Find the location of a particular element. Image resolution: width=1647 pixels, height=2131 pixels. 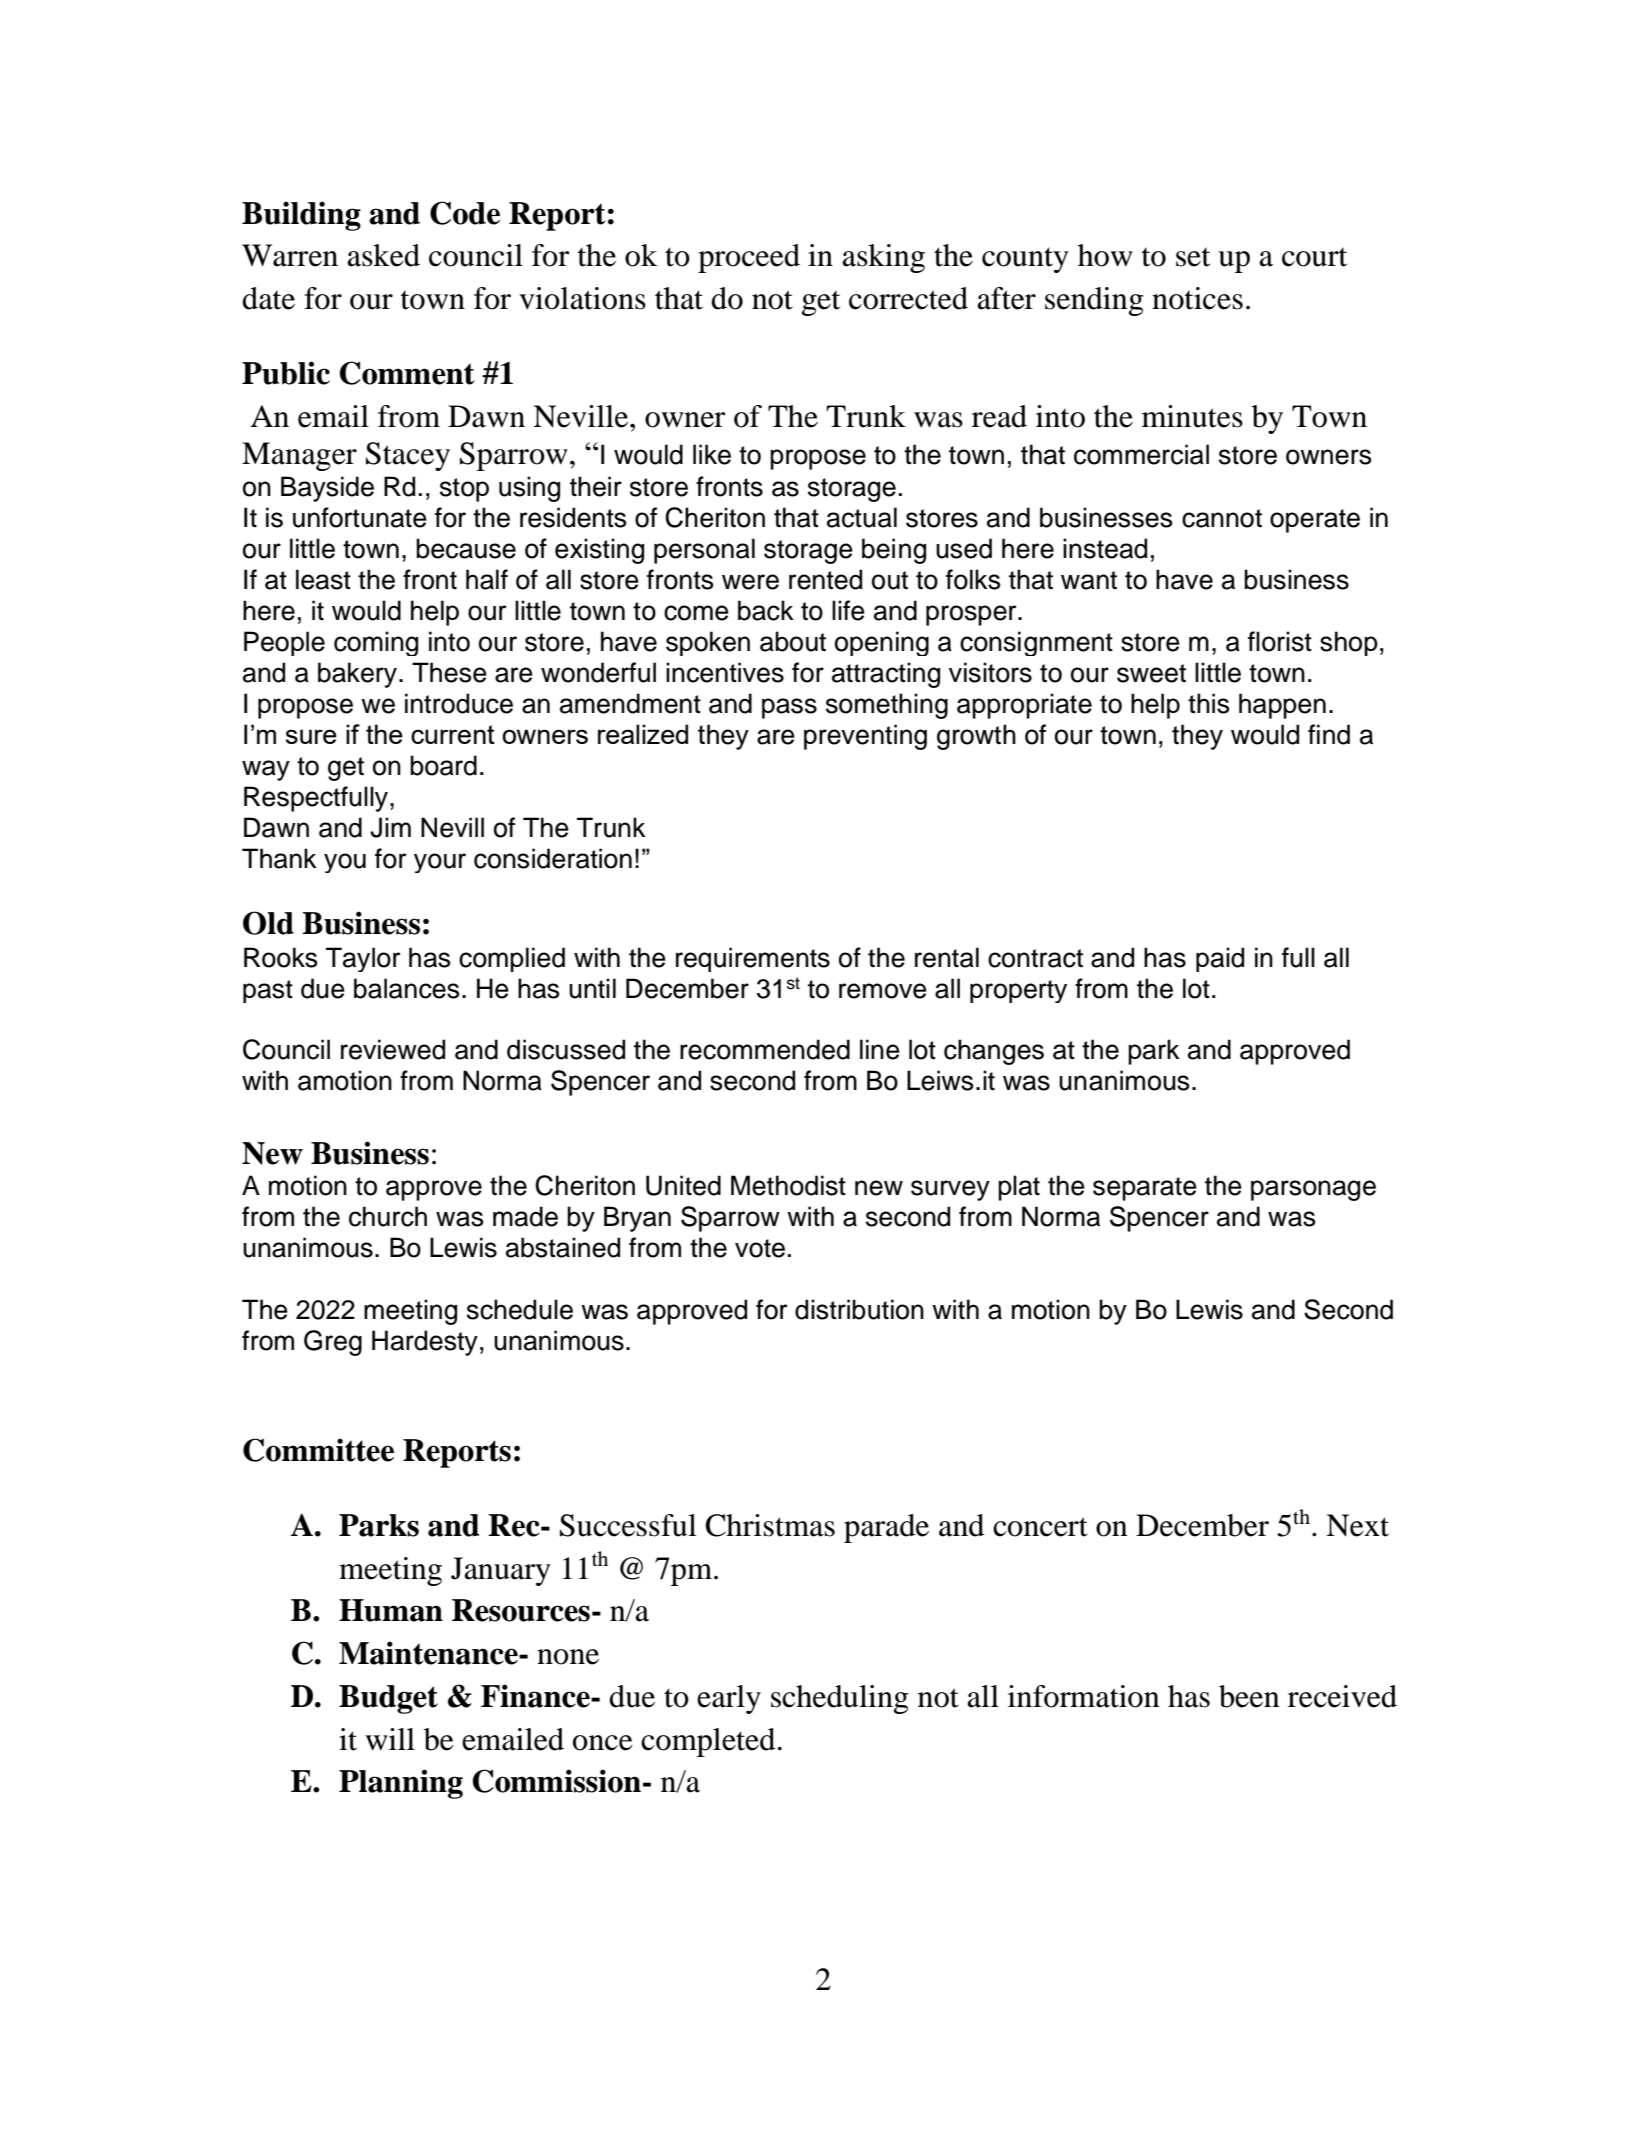

this is located at coordinates (1208, 703).
